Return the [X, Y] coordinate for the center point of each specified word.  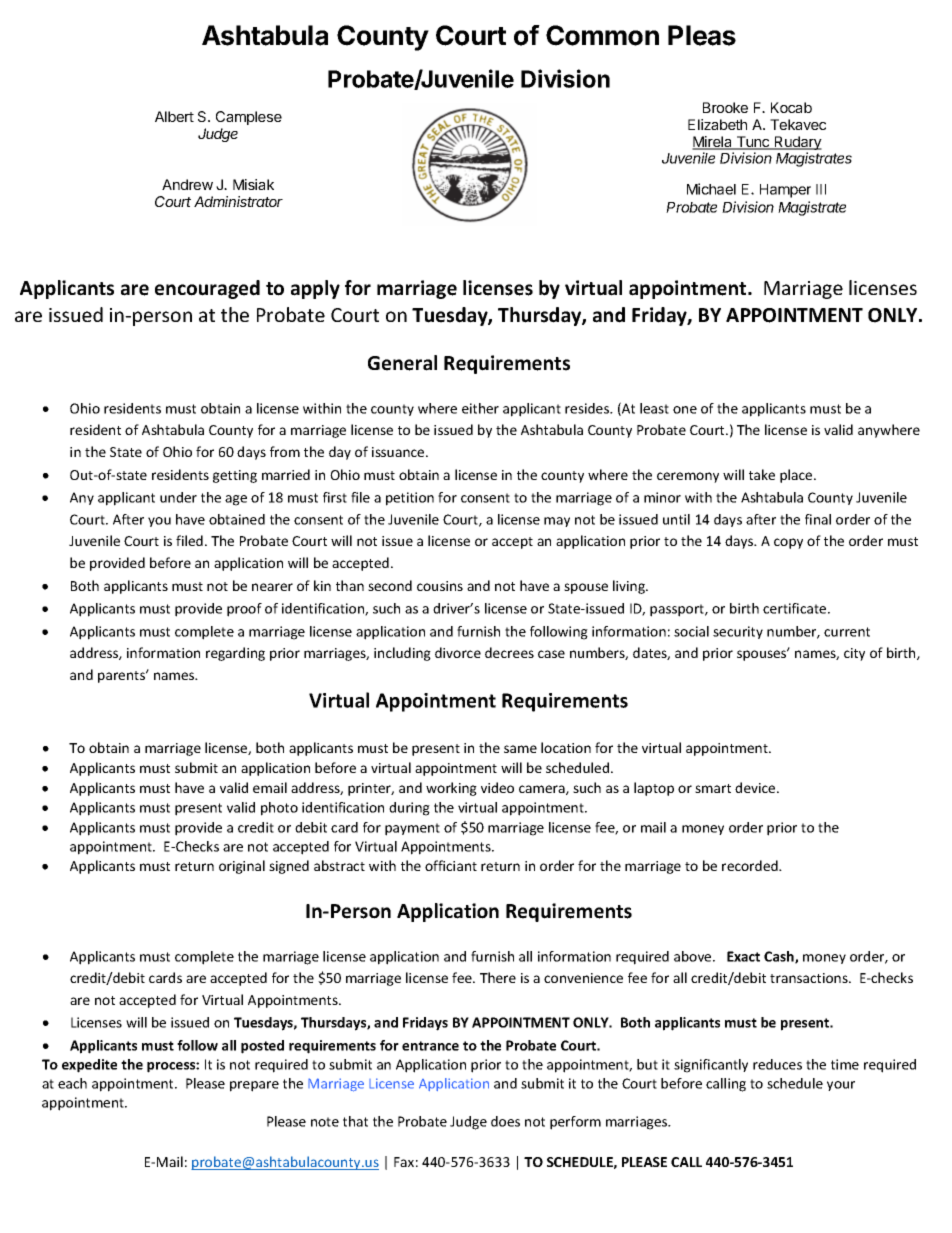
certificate [796, 608]
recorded [751, 865]
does [505, 1121]
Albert [174, 116]
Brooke [725, 107]
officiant [451, 865]
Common [602, 35]
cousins [440, 586]
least [654, 408]
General [402, 363]
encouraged [207, 289]
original [242, 867]
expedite [89, 1066]
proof [244, 610]
